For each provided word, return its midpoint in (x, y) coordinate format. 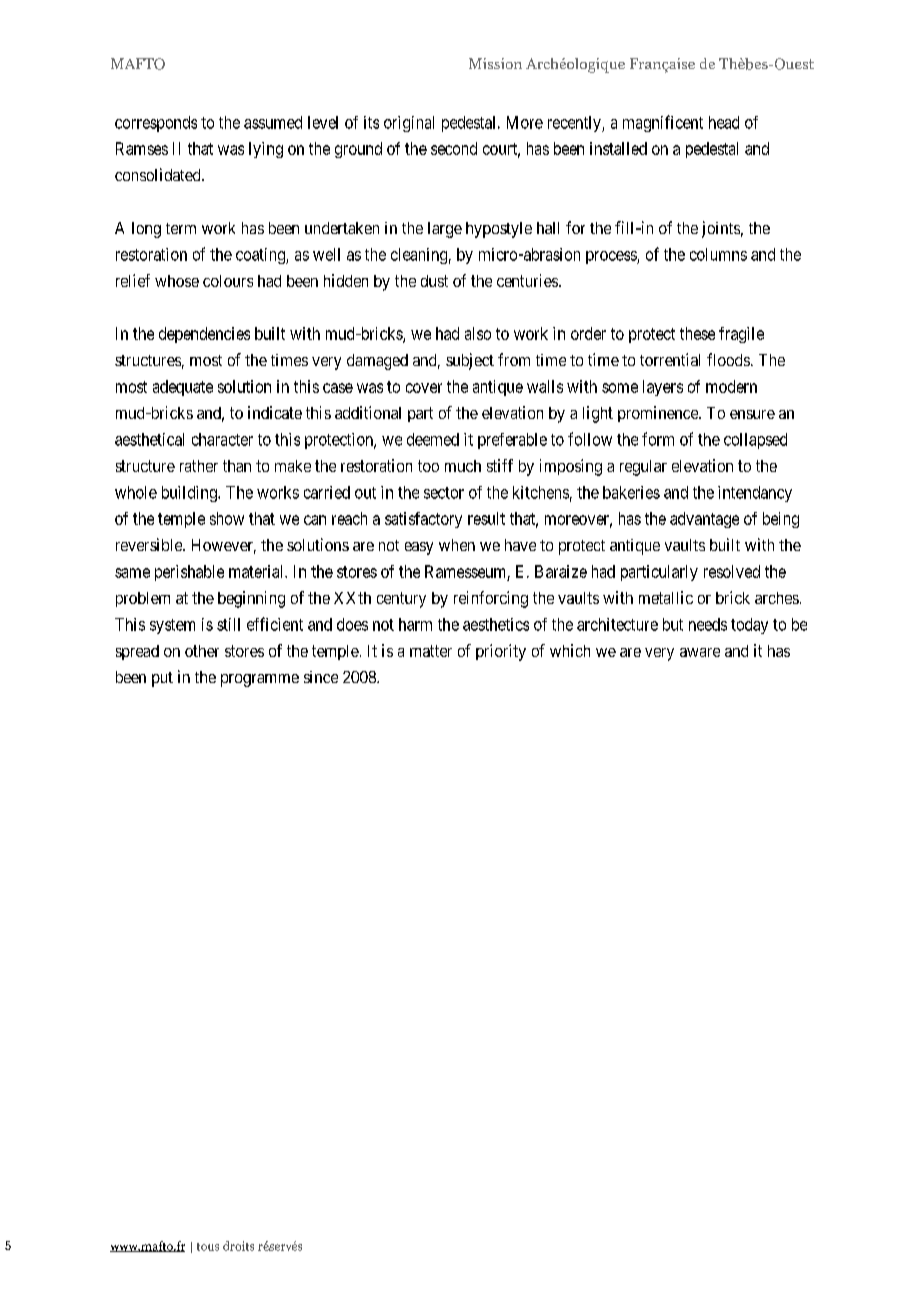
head (724, 122)
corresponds (156, 124)
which (570, 650)
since (321, 677)
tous (208, 1247)
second (454, 148)
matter (431, 651)
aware (700, 652)
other (202, 651)
